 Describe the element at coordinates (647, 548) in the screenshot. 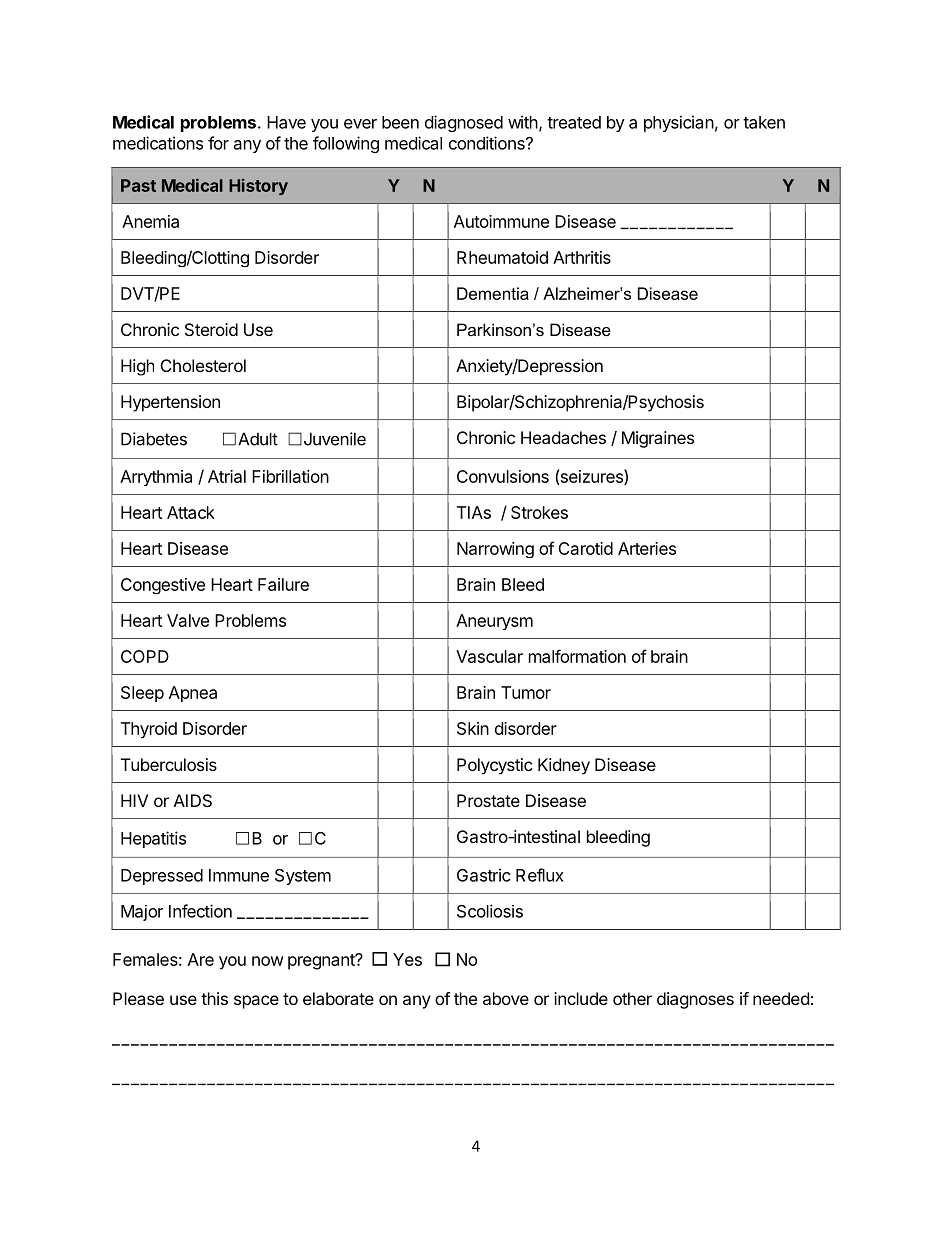

I see `Arteries` at that location.
